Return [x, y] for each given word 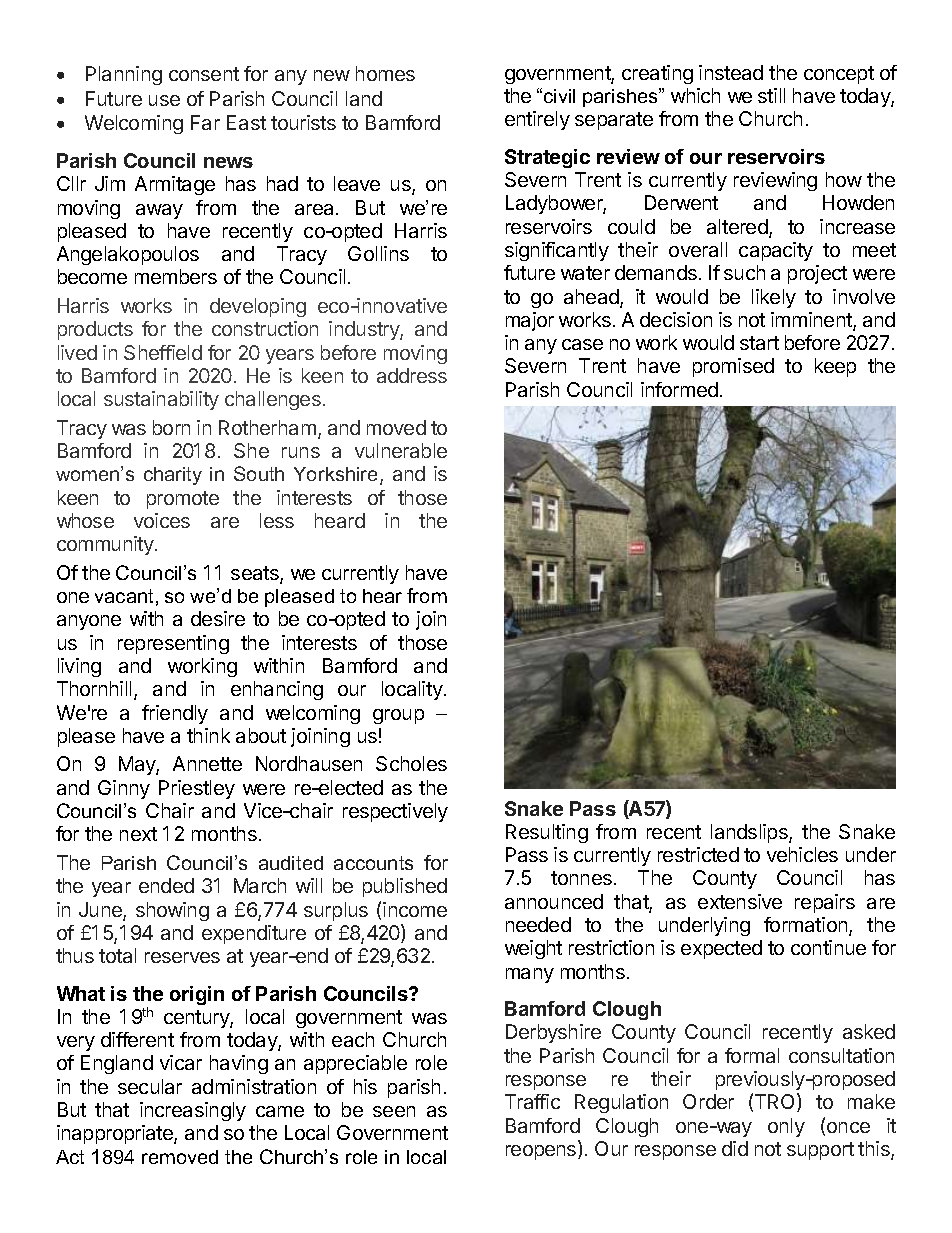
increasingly [193, 1111]
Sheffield [163, 352]
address [412, 375]
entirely [537, 120]
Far [205, 122]
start [759, 343]
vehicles [802, 854]
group [398, 716]
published [405, 887]
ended [166, 885]
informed [679, 389]
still [771, 95]
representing [173, 644]
